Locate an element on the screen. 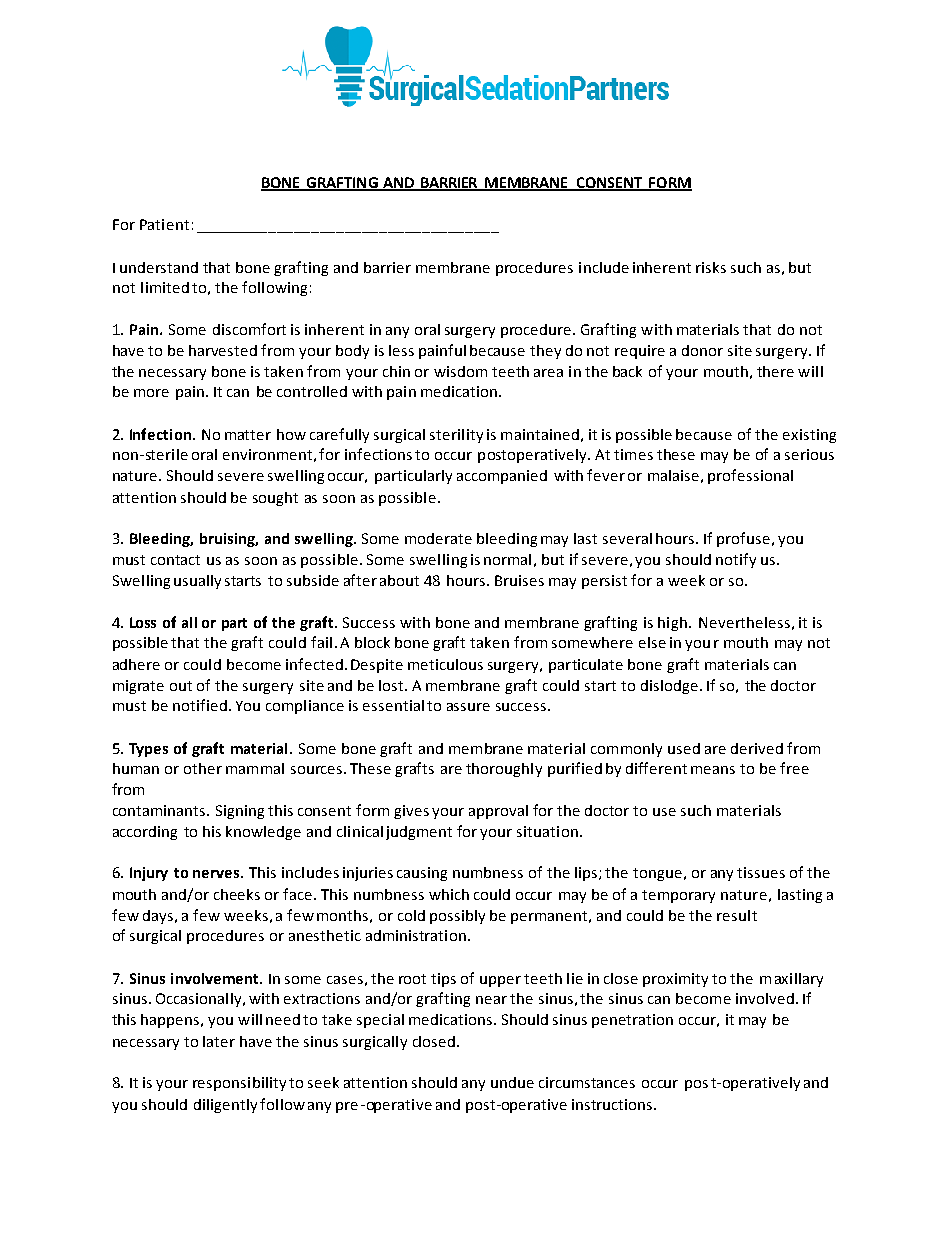 The height and width of the screenshot is (1233, 952). there is located at coordinates (775, 371).
